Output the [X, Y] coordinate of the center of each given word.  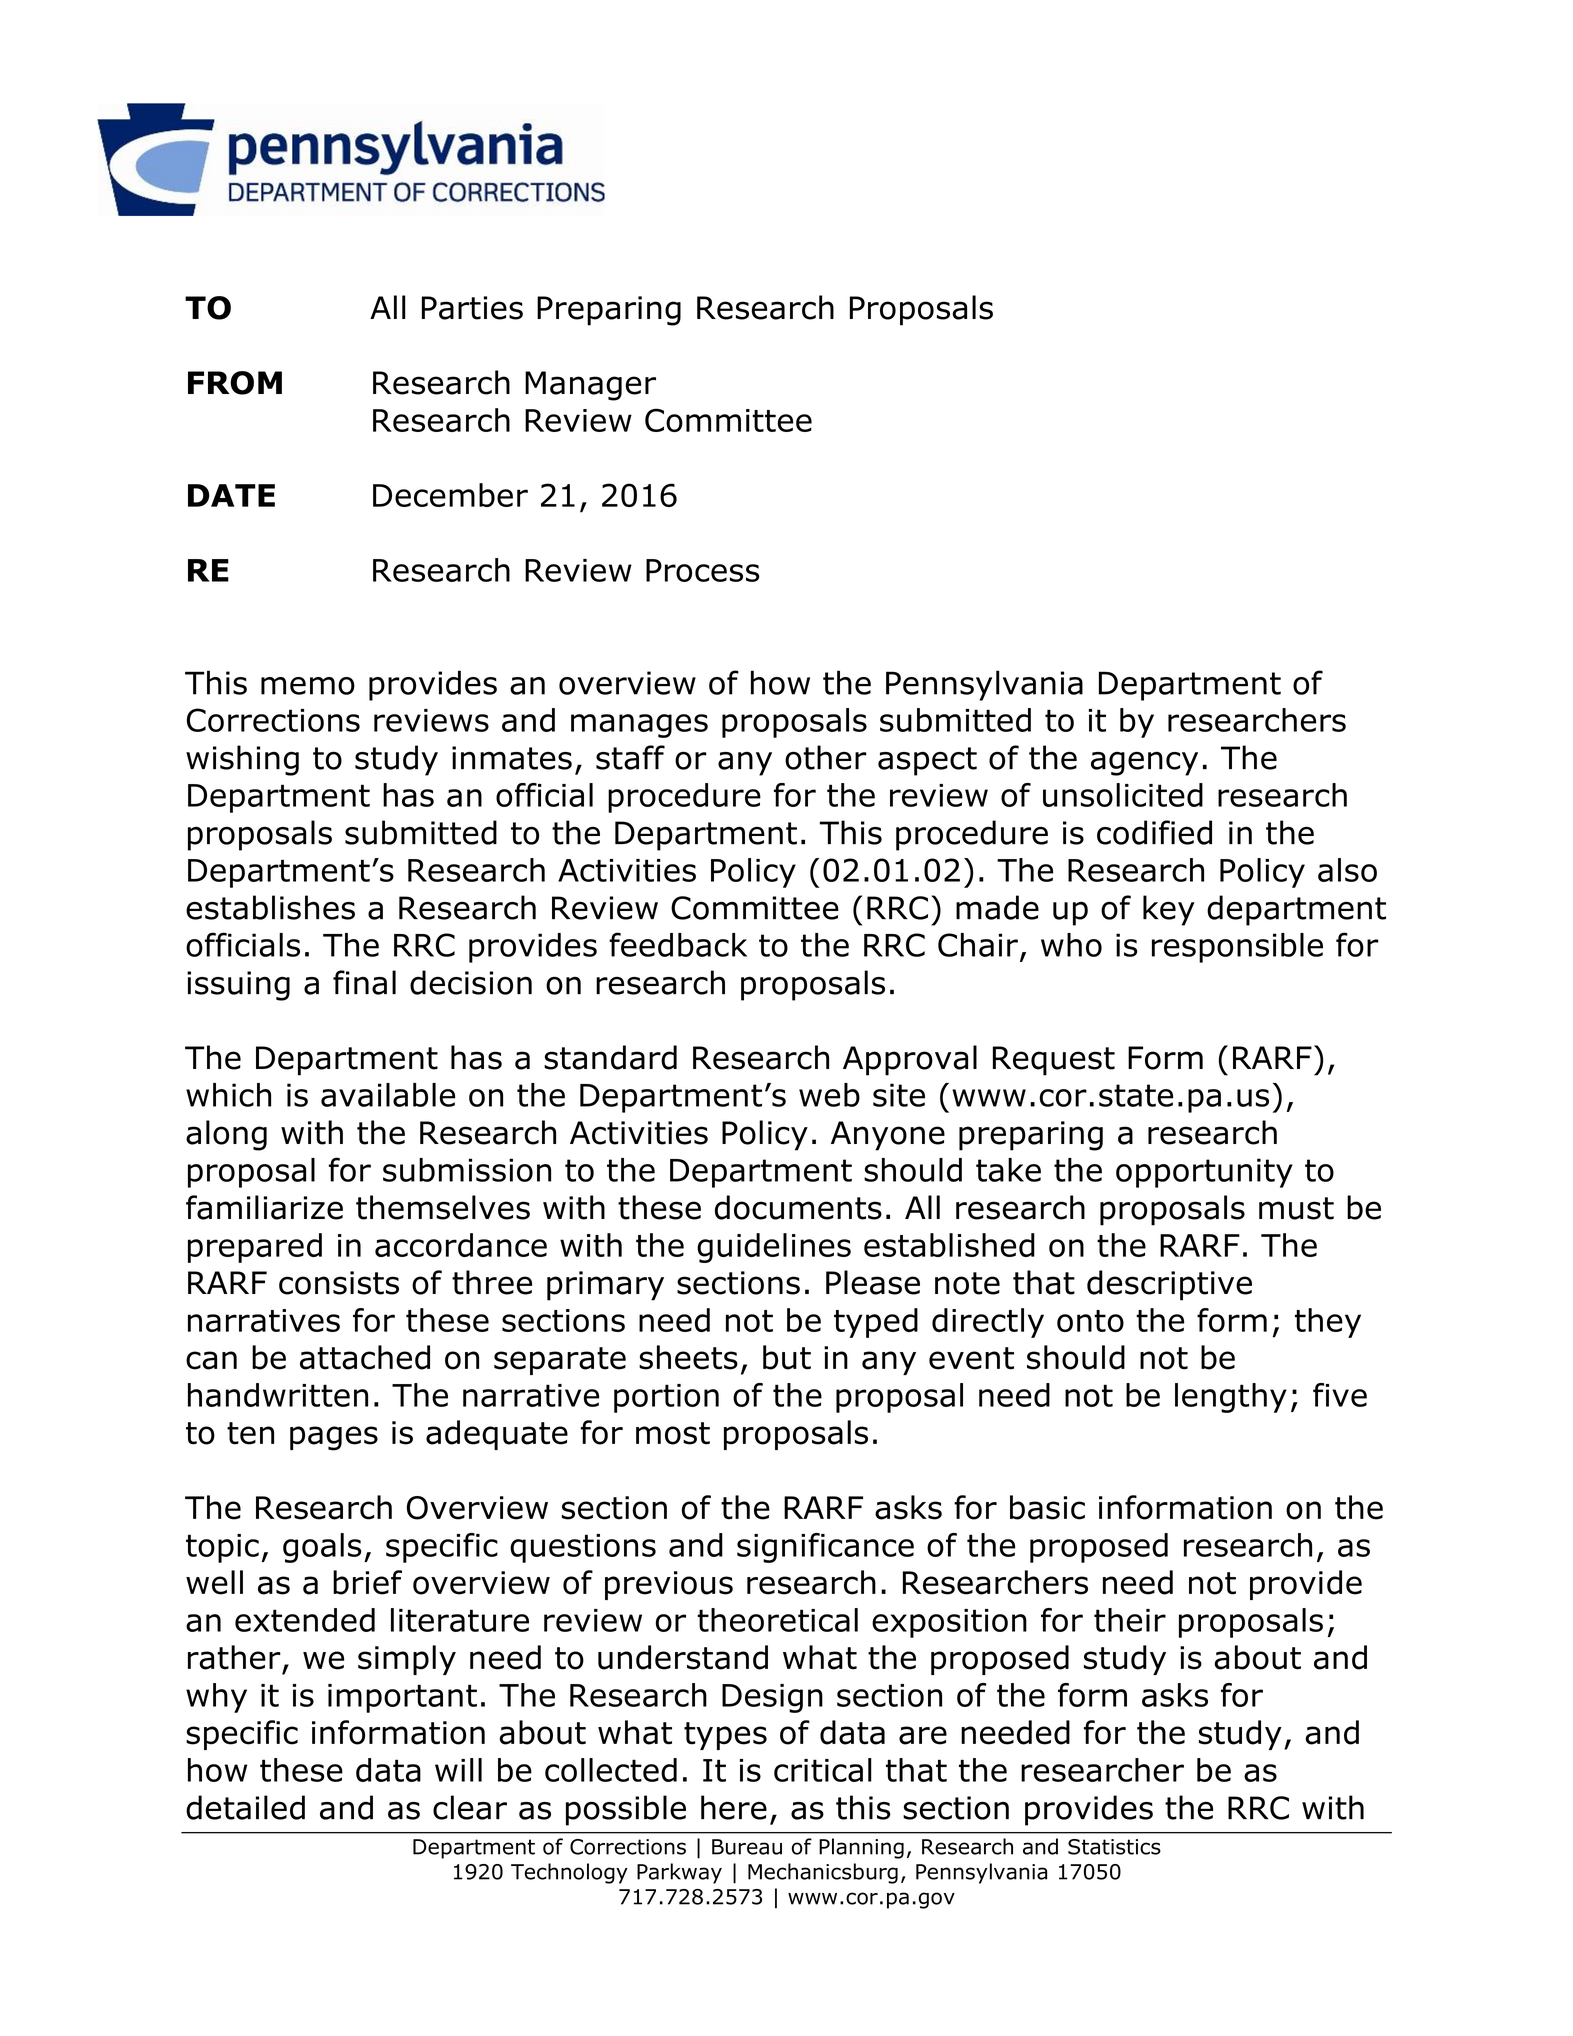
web [829, 1095]
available [388, 1095]
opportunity [1204, 1173]
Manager [590, 386]
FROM [235, 383]
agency [1144, 763]
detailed [245, 1807]
